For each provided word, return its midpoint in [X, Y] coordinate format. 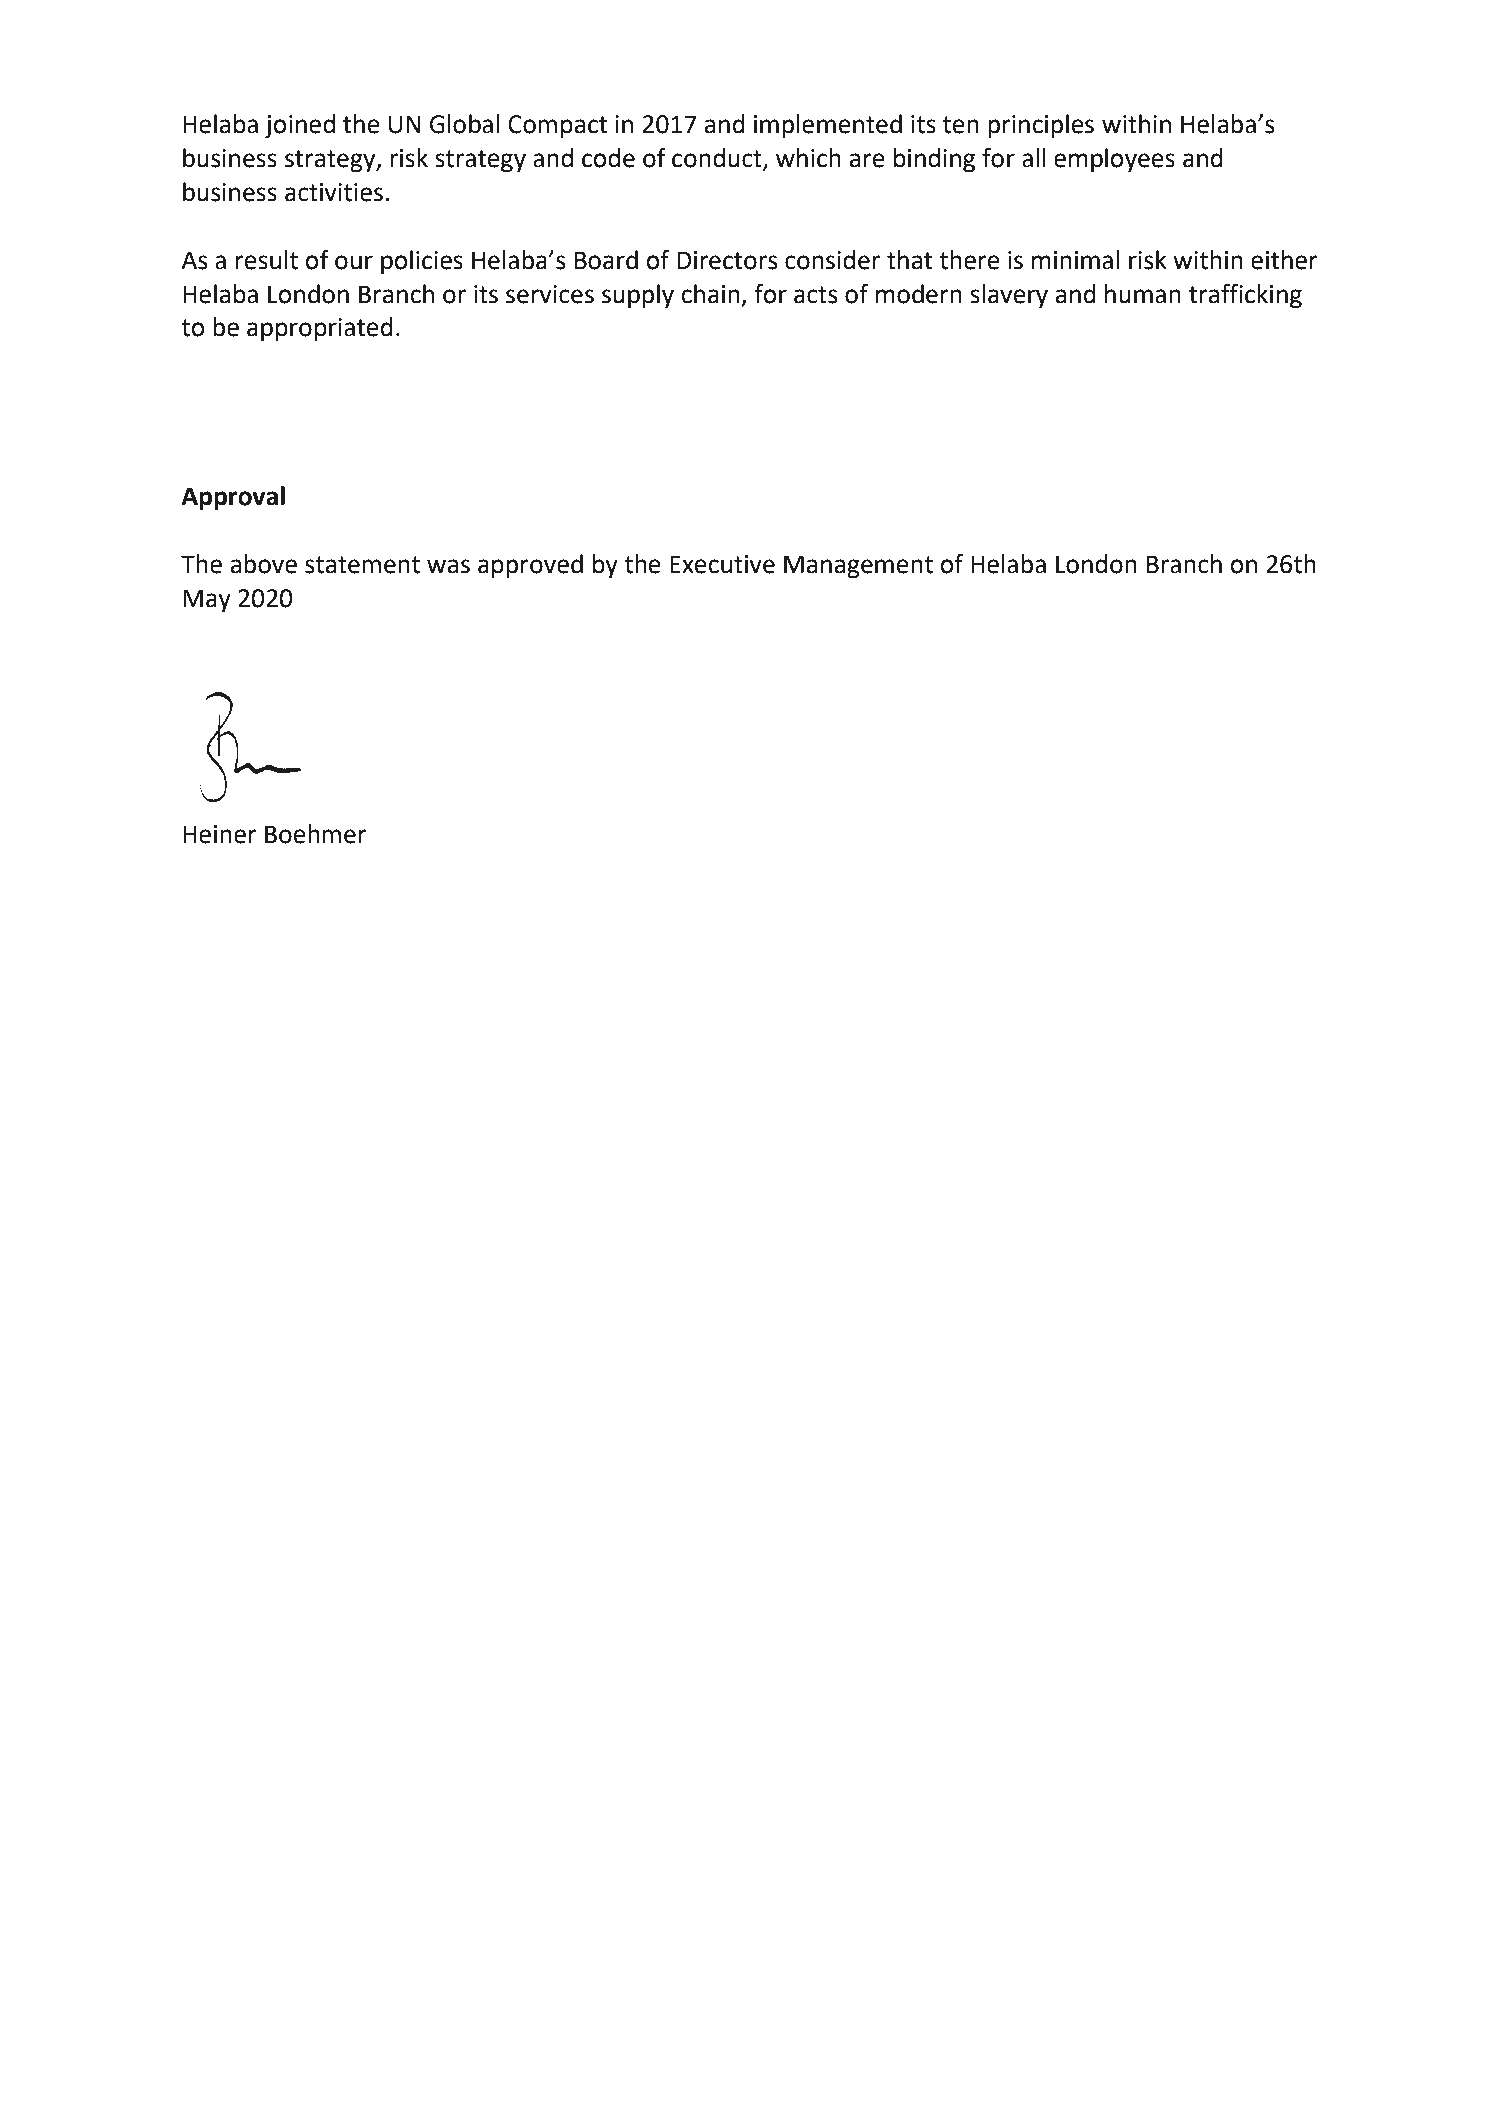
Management [858, 567]
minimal [1075, 260]
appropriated [320, 329]
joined [300, 126]
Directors [727, 260]
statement [362, 565]
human [1143, 294]
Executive [722, 564]
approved [530, 566]
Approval [233, 498]
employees [1114, 160]
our [354, 262]
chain [710, 294]
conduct [718, 159]
